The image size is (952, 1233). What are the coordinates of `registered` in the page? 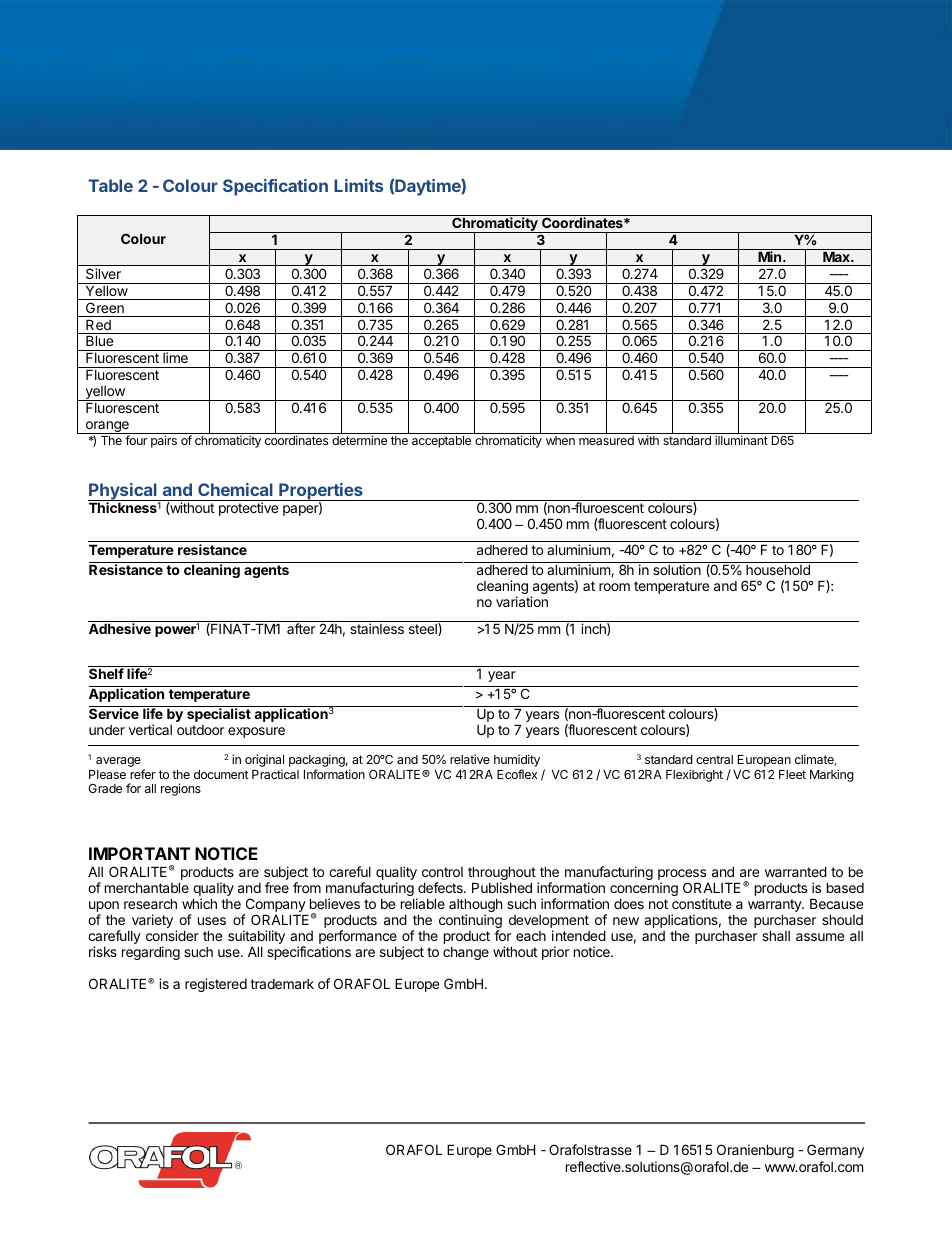 It's located at (216, 985).
